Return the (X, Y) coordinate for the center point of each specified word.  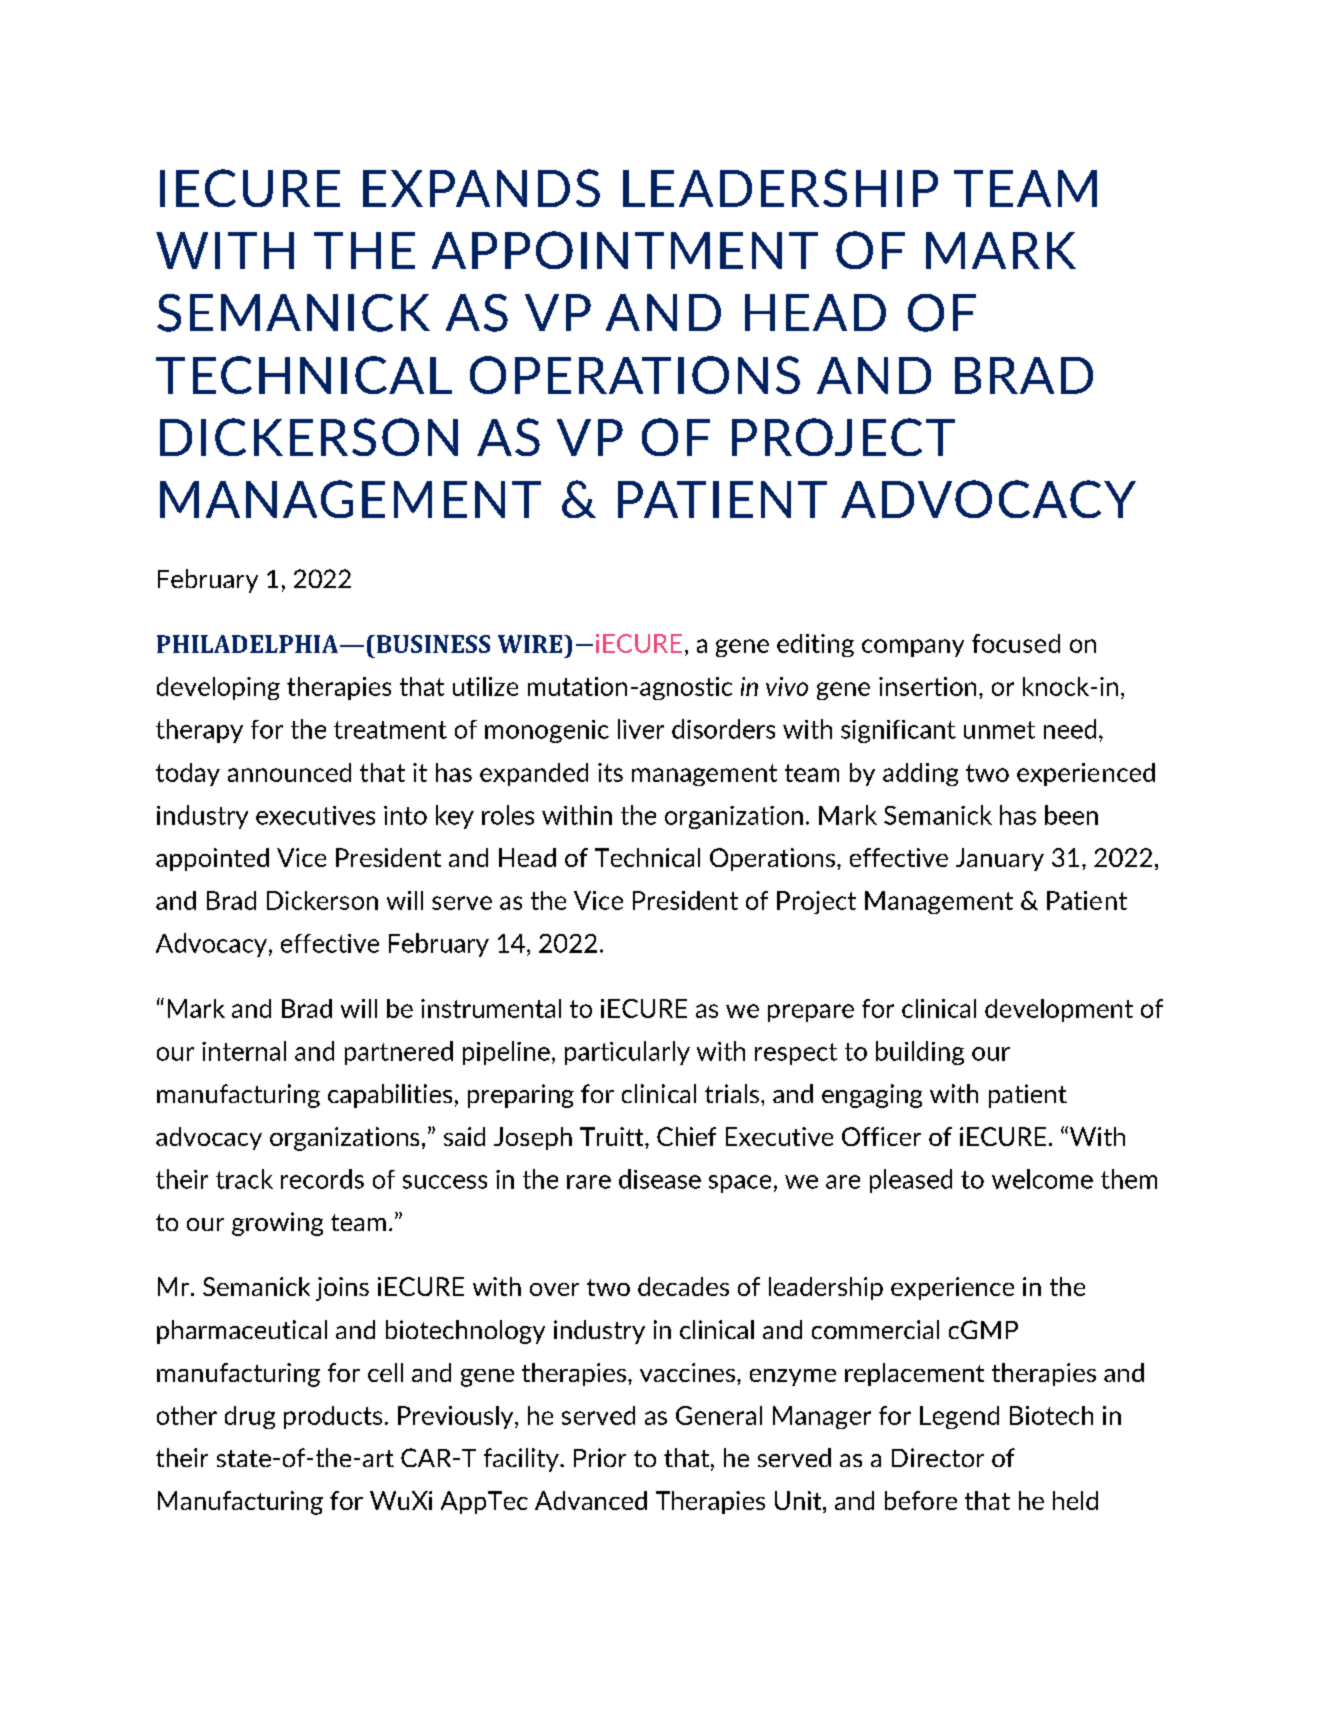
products (333, 1417)
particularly (627, 1053)
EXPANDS (481, 188)
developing (218, 688)
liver (641, 729)
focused (1016, 643)
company (913, 648)
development (1059, 1010)
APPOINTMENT (625, 250)
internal (244, 1051)
